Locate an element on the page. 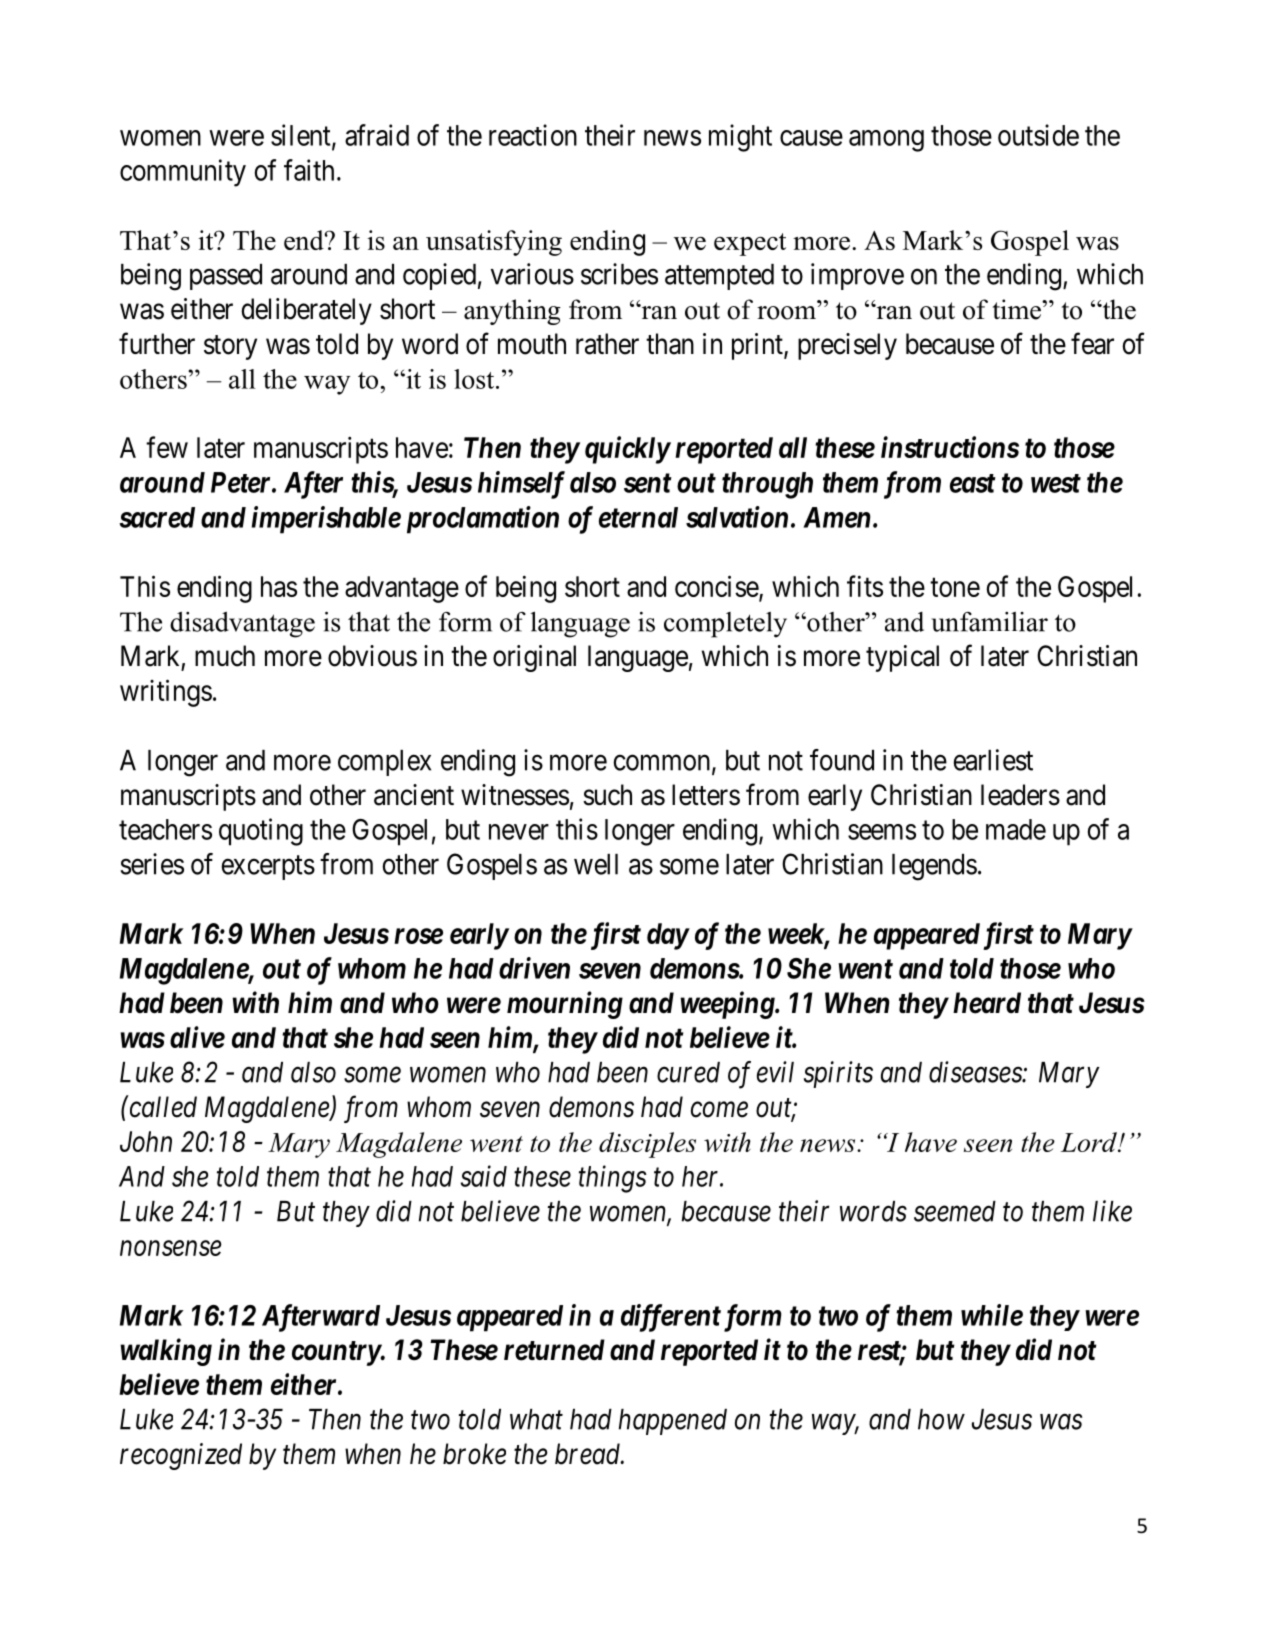 This image has width=1267, height=1640. reaction is located at coordinates (533, 135).
